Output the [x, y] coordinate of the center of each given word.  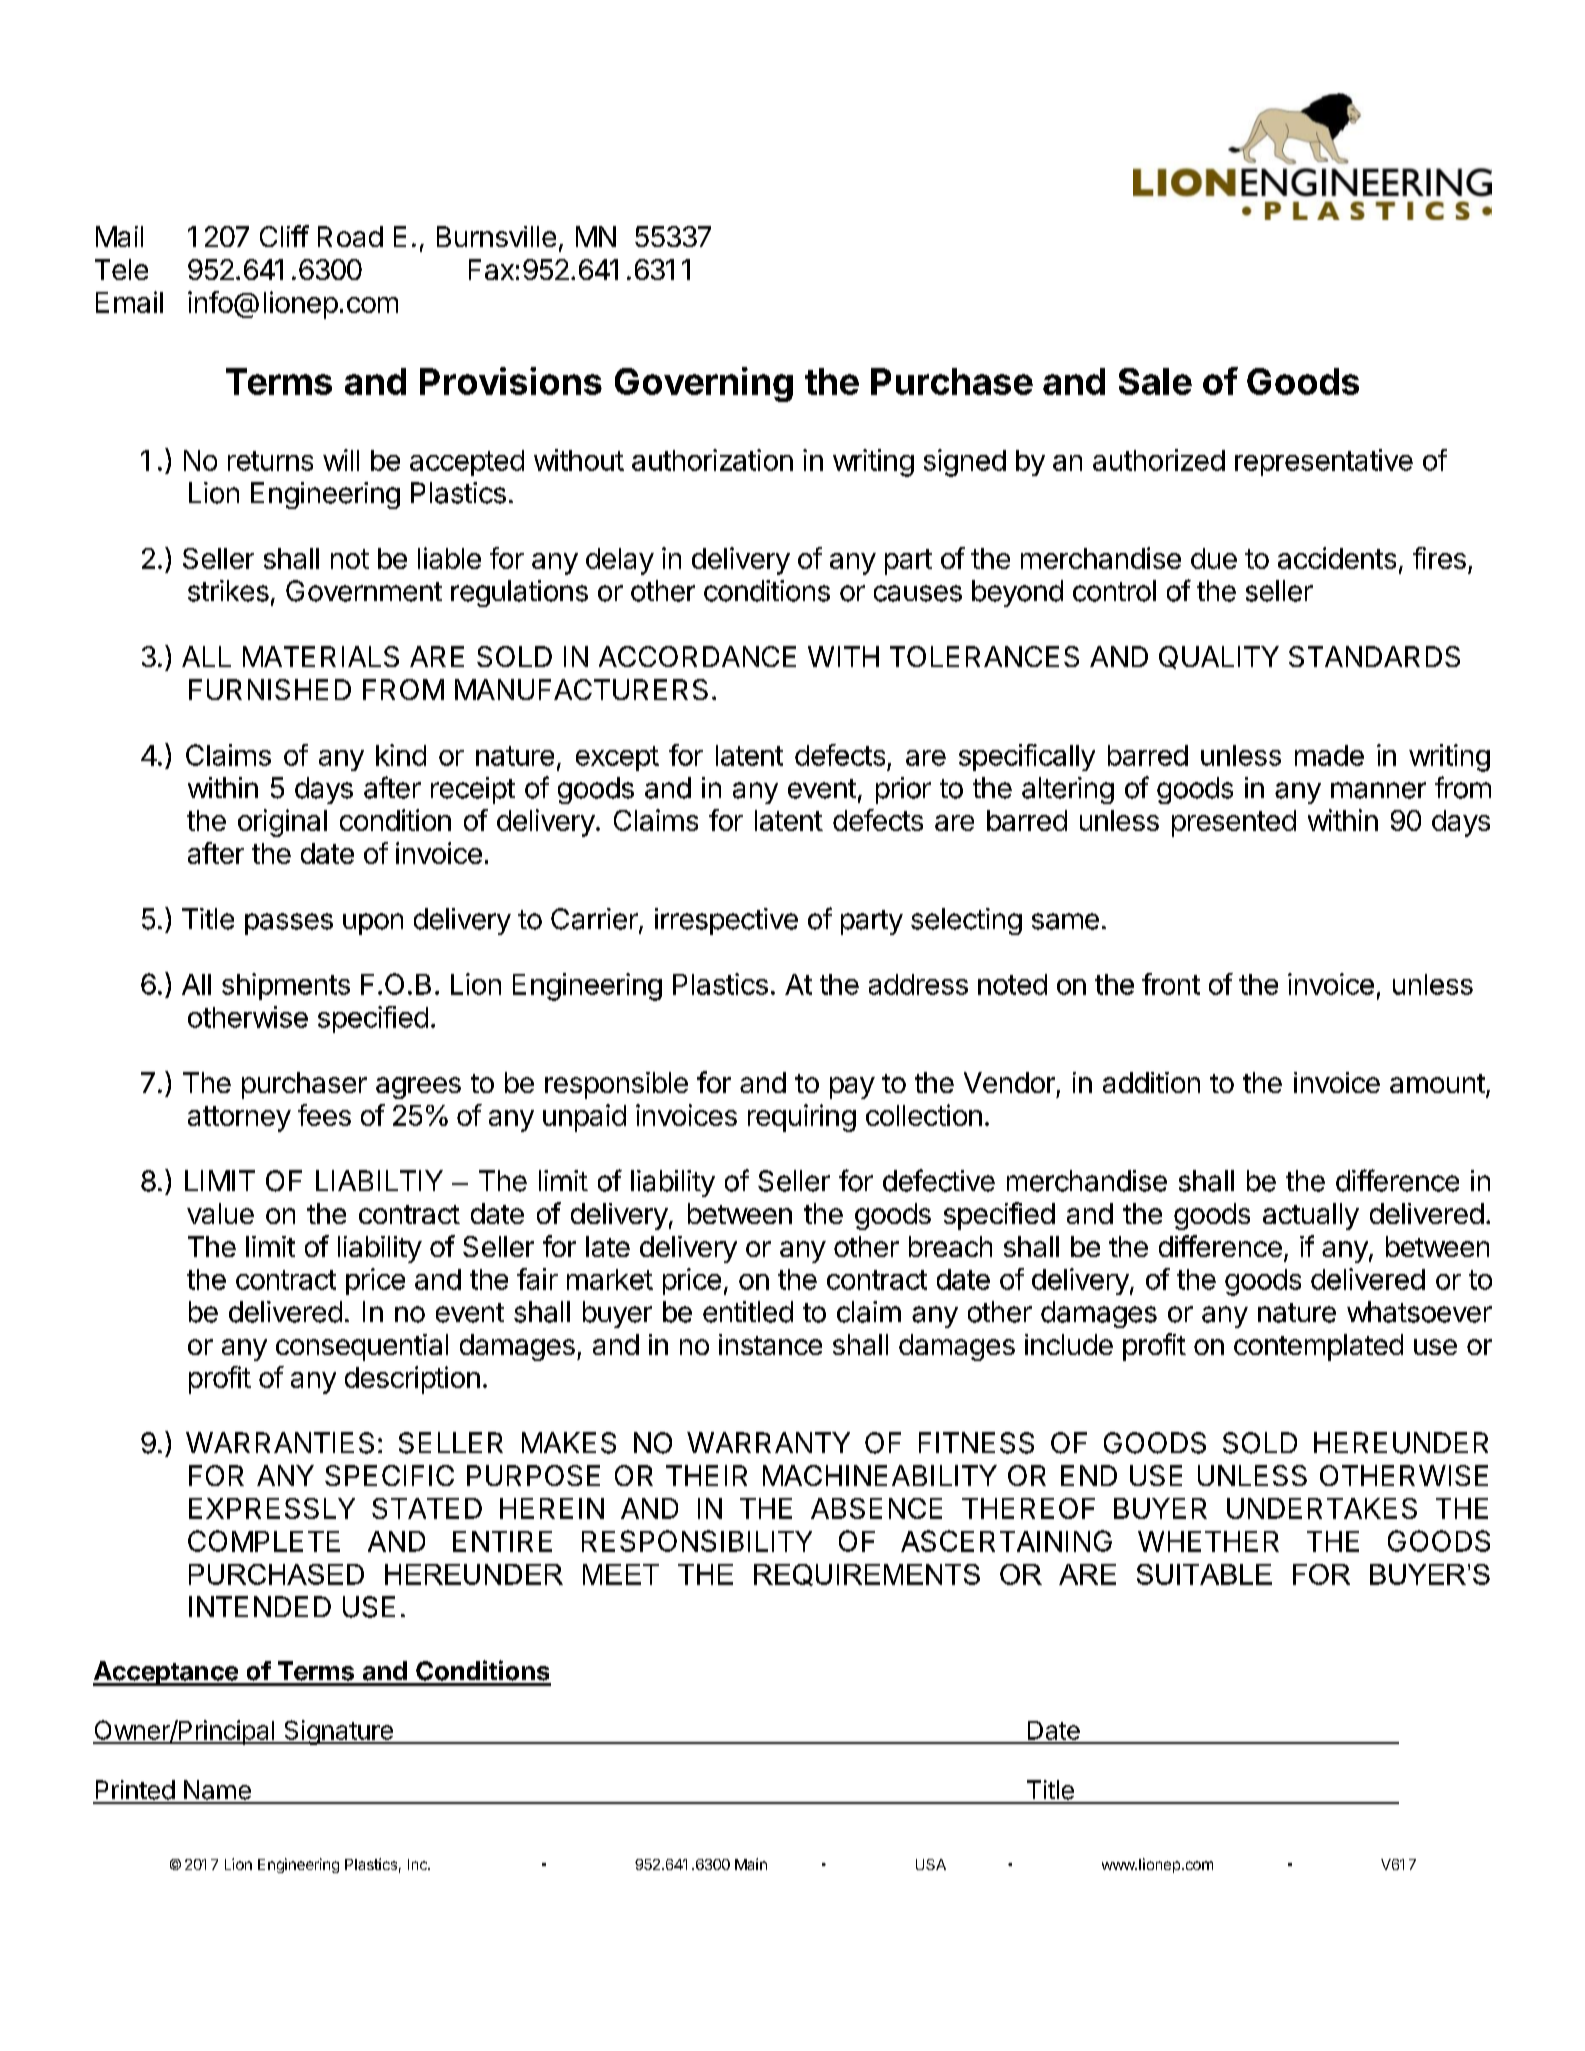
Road [350, 236]
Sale [1155, 381]
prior [903, 790]
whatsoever [1419, 1312]
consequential [362, 1347]
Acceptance [166, 1673]
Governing [704, 384]
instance [770, 1344]
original [282, 823]
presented [1234, 823]
